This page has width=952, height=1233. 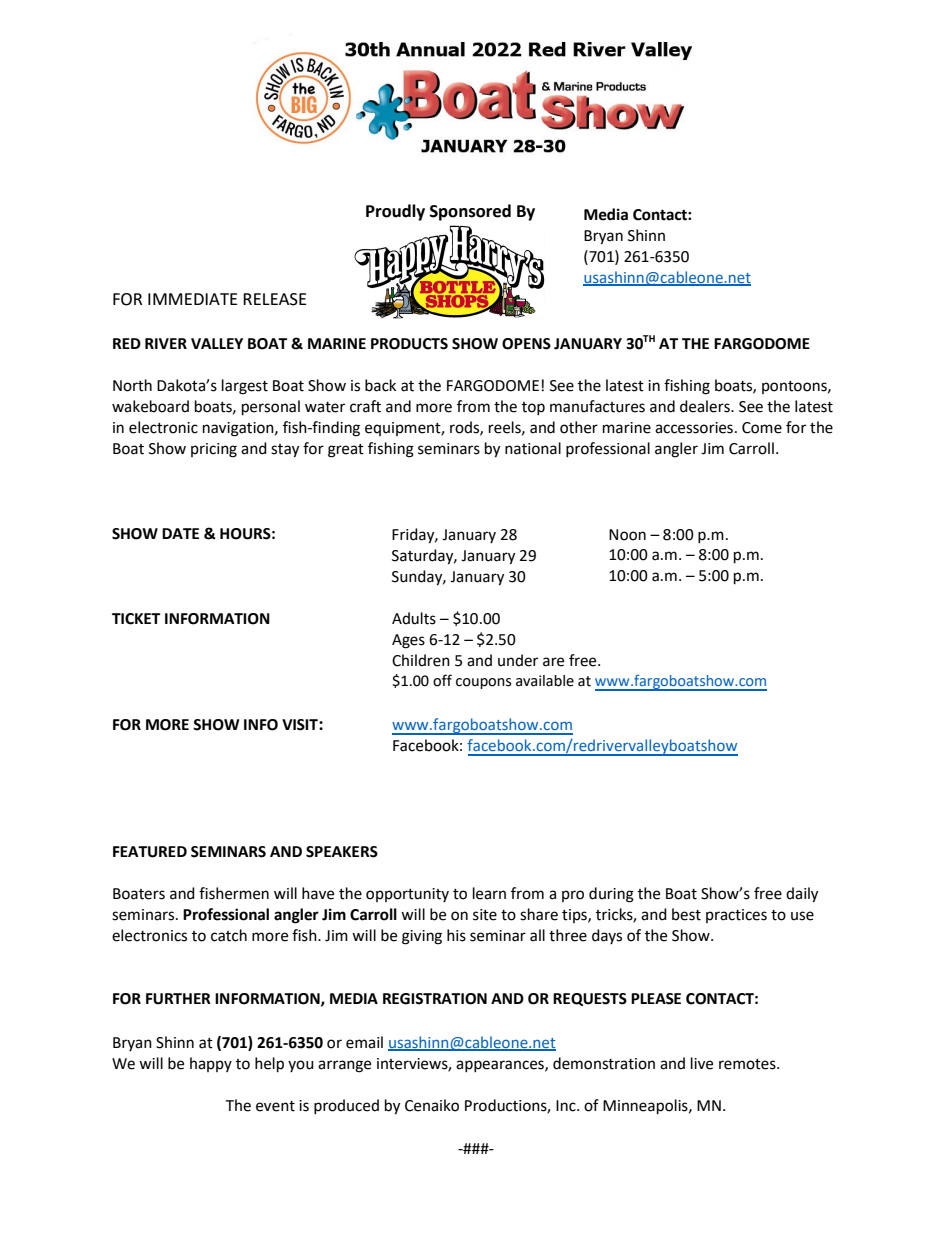 What do you see at coordinates (489, 893) in the page?
I see `learn` at bounding box center [489, 893].
